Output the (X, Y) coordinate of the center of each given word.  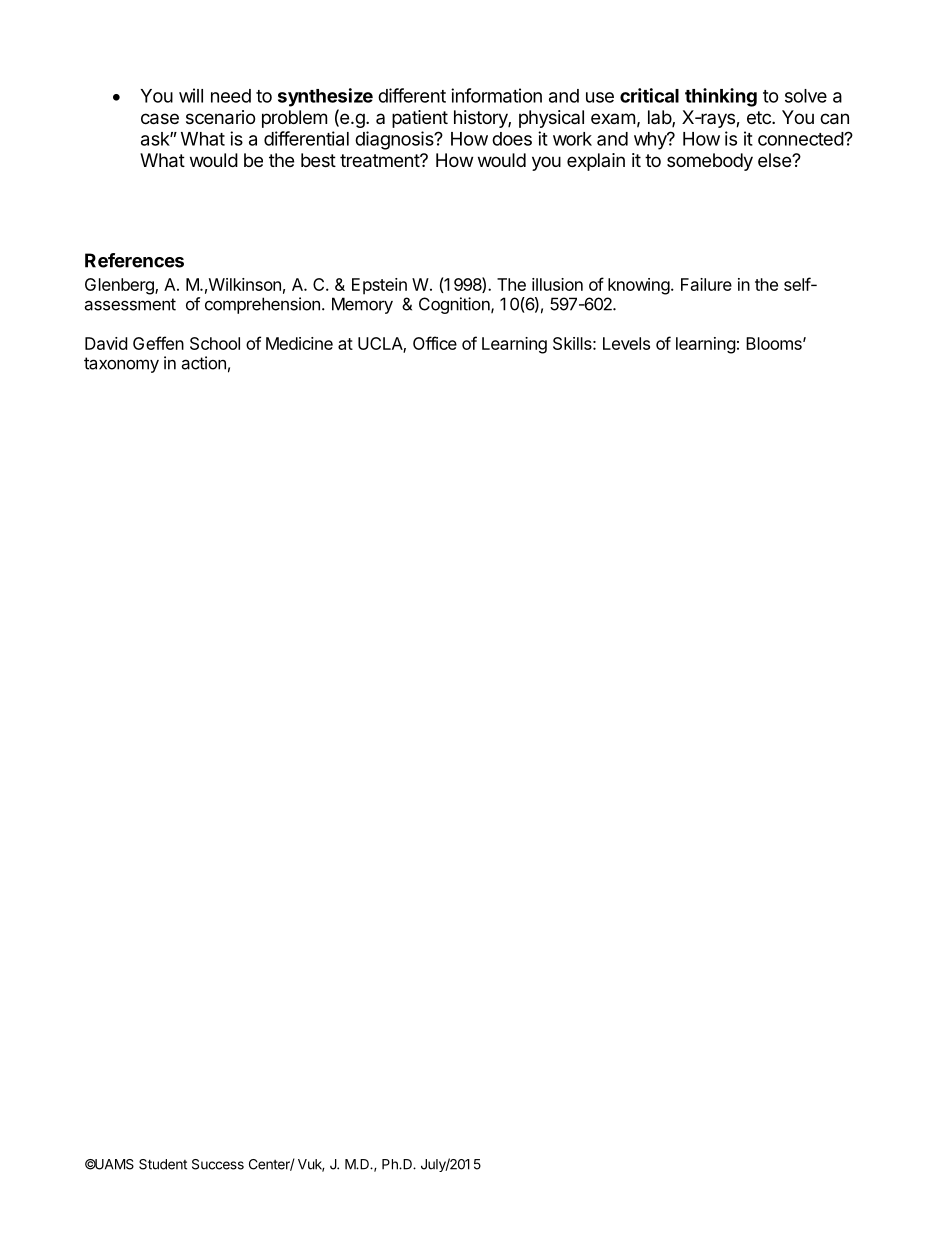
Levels (626, 343)
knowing (639, 286)
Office (435, 343)
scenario (220, 117)
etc (760, 117)
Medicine (299, 343)
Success (218, 1164)
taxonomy (121, 365)
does (512, 139)
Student (163, 1164)
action (203, 363)
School (215, 343)
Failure (706, 284)
